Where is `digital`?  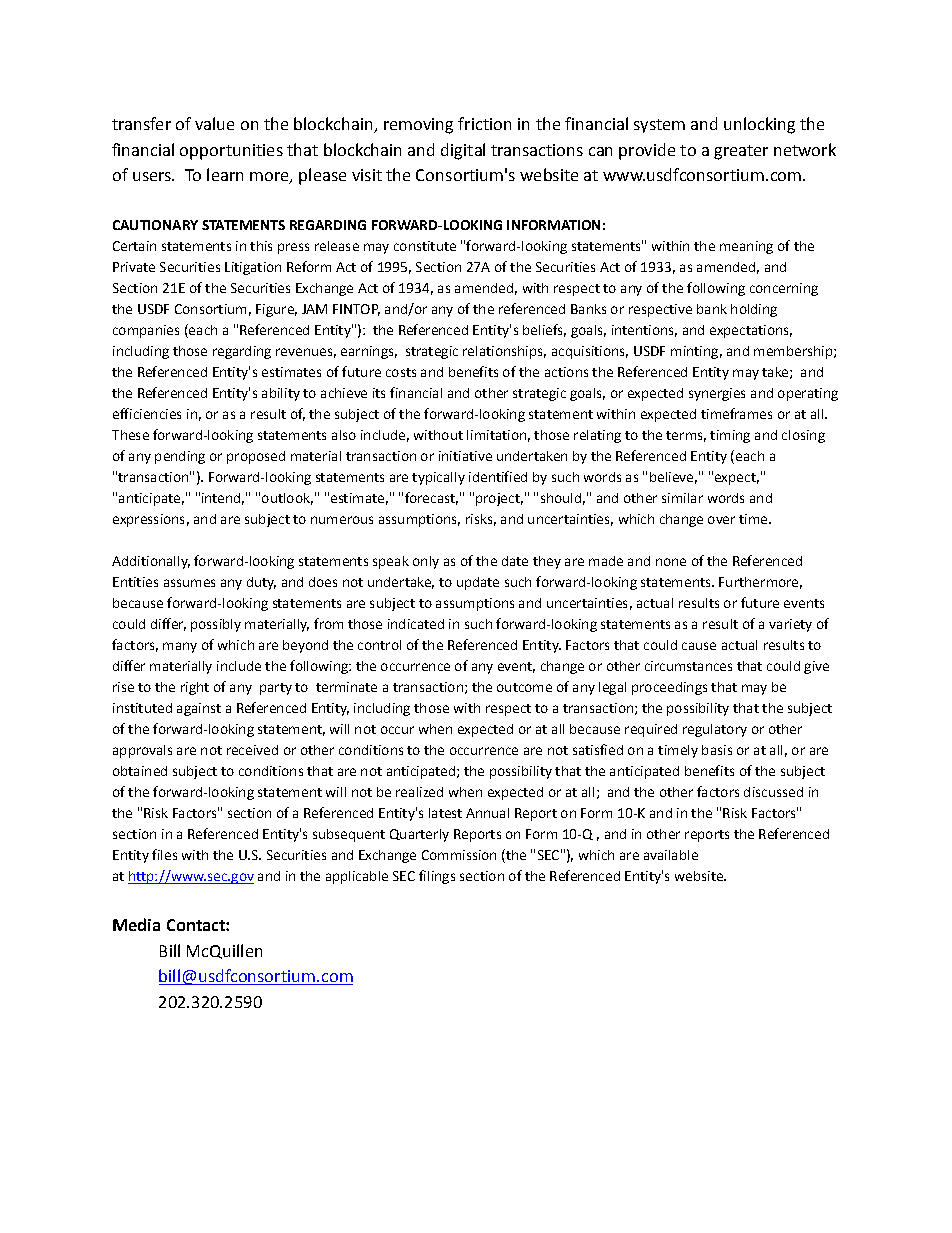
digital is located at coordinates (463, 151).
